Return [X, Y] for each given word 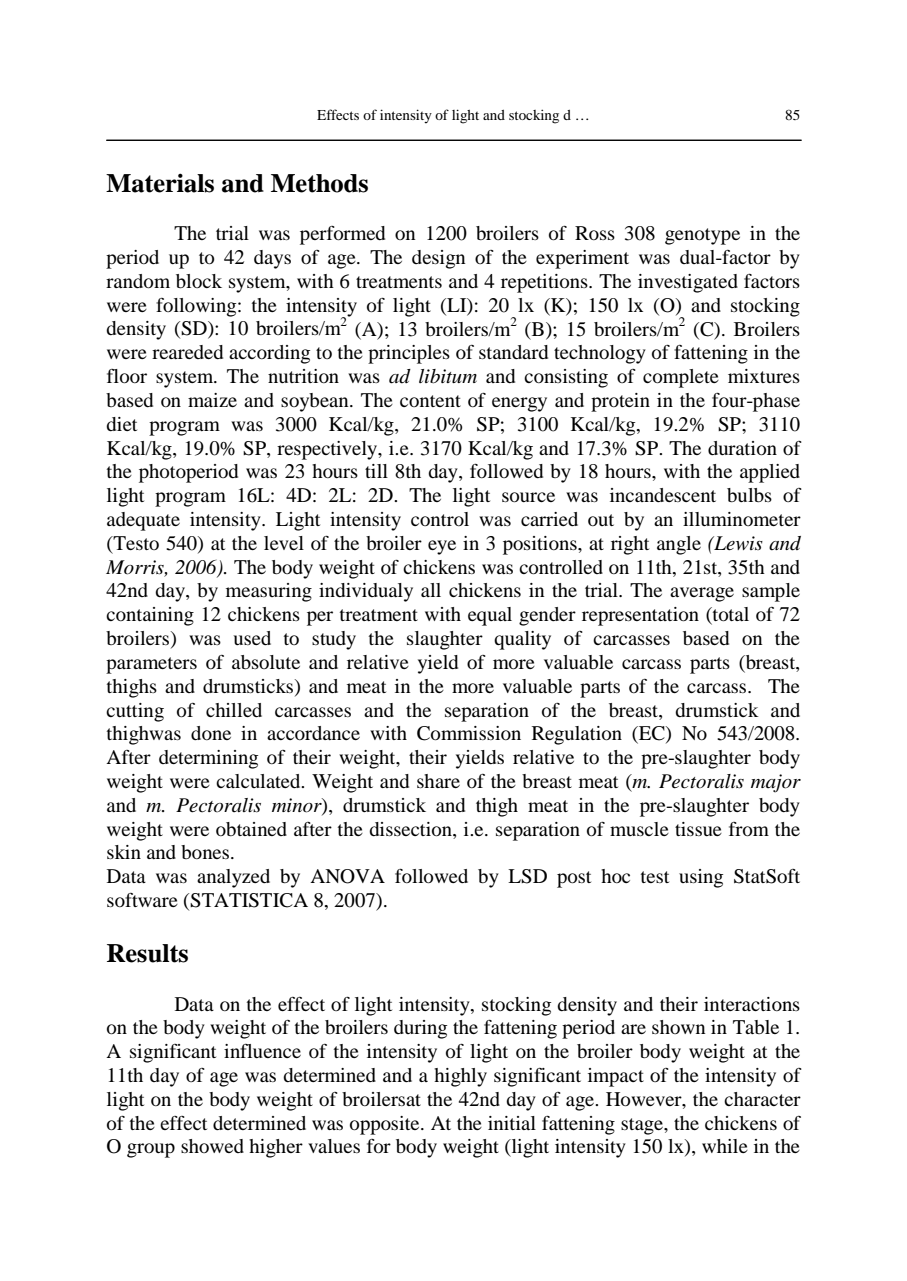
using [701, 878]
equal [490, 616]
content [430, 401]
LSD [527, 876]
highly [460, 1077]
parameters [151, 665]
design [438, 259]
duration [742, 448]
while [725, 1146]
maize [212, 400]
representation [640, 616]
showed [212, 1146]
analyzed [233, 878]
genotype [702, 236]
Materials [160, 183]
